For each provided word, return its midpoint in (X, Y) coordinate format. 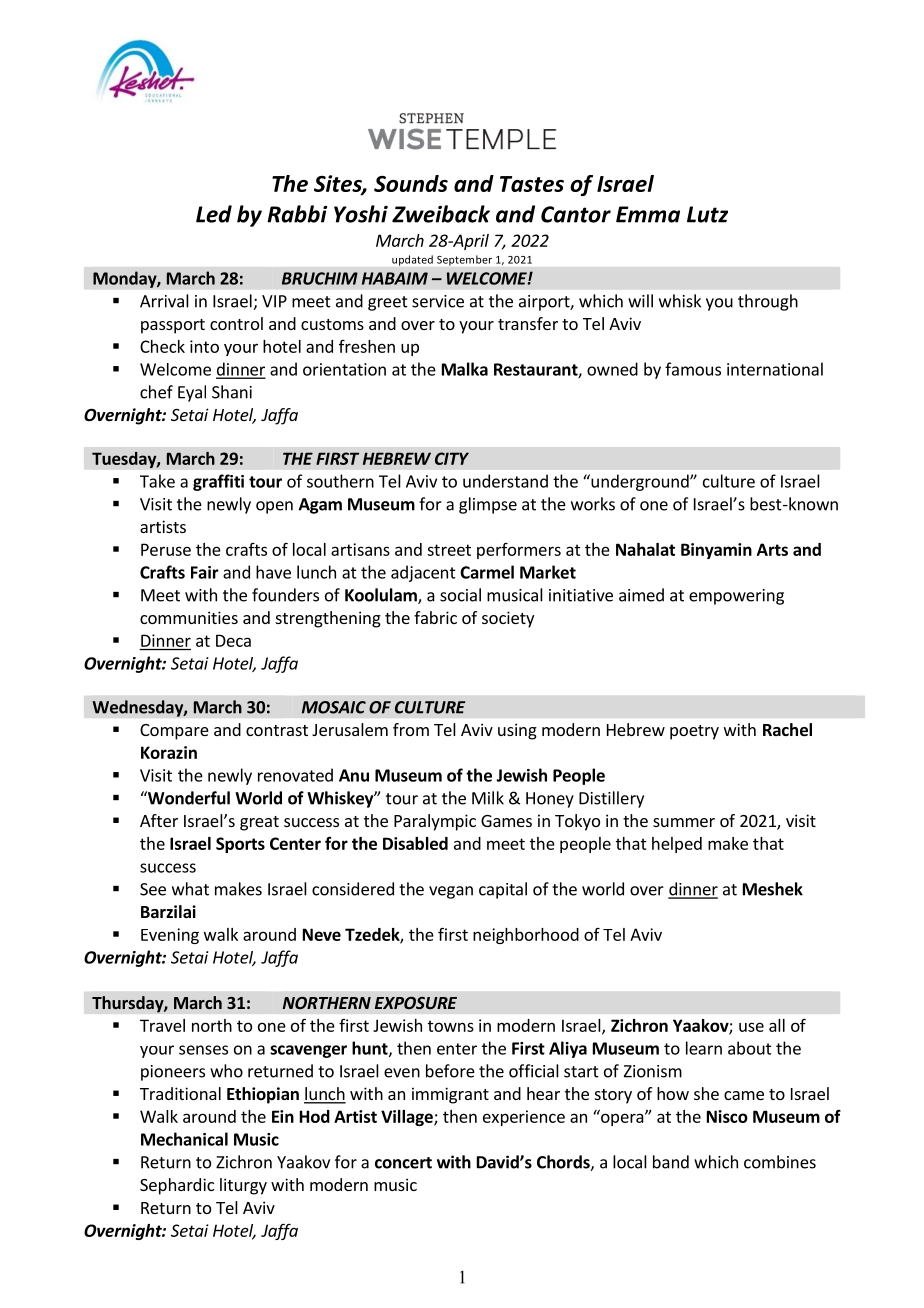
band (671, 1162)
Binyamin (716, 551)
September (464, 260)
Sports (240, 845)
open (274, 507)
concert (403, 1163)
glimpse (488, 505)
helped (677, 845)
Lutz (707, 214)
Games (506, 821)
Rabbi (297, 214)
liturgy (243, 1186)
